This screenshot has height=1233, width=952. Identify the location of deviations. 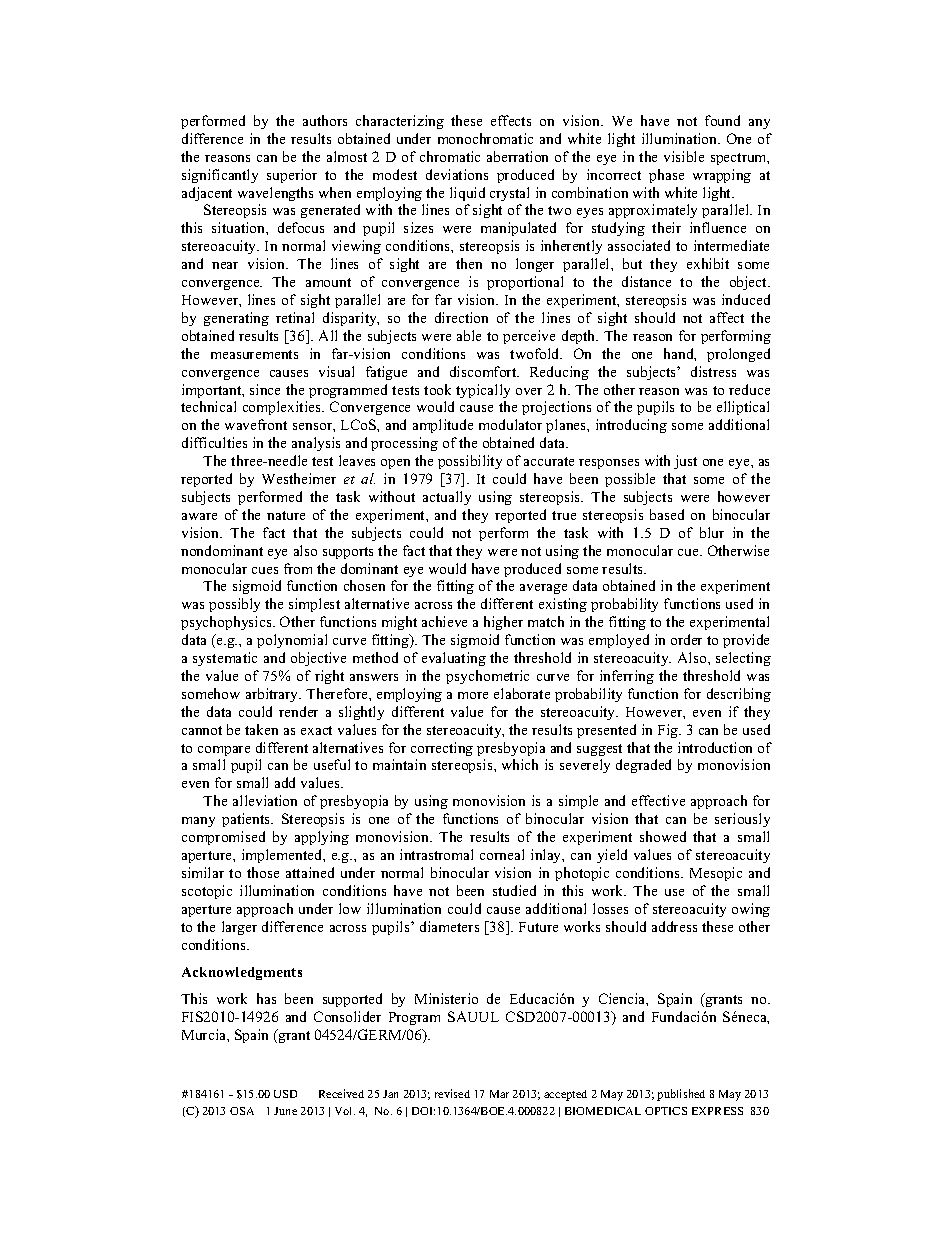
(457, 174).
